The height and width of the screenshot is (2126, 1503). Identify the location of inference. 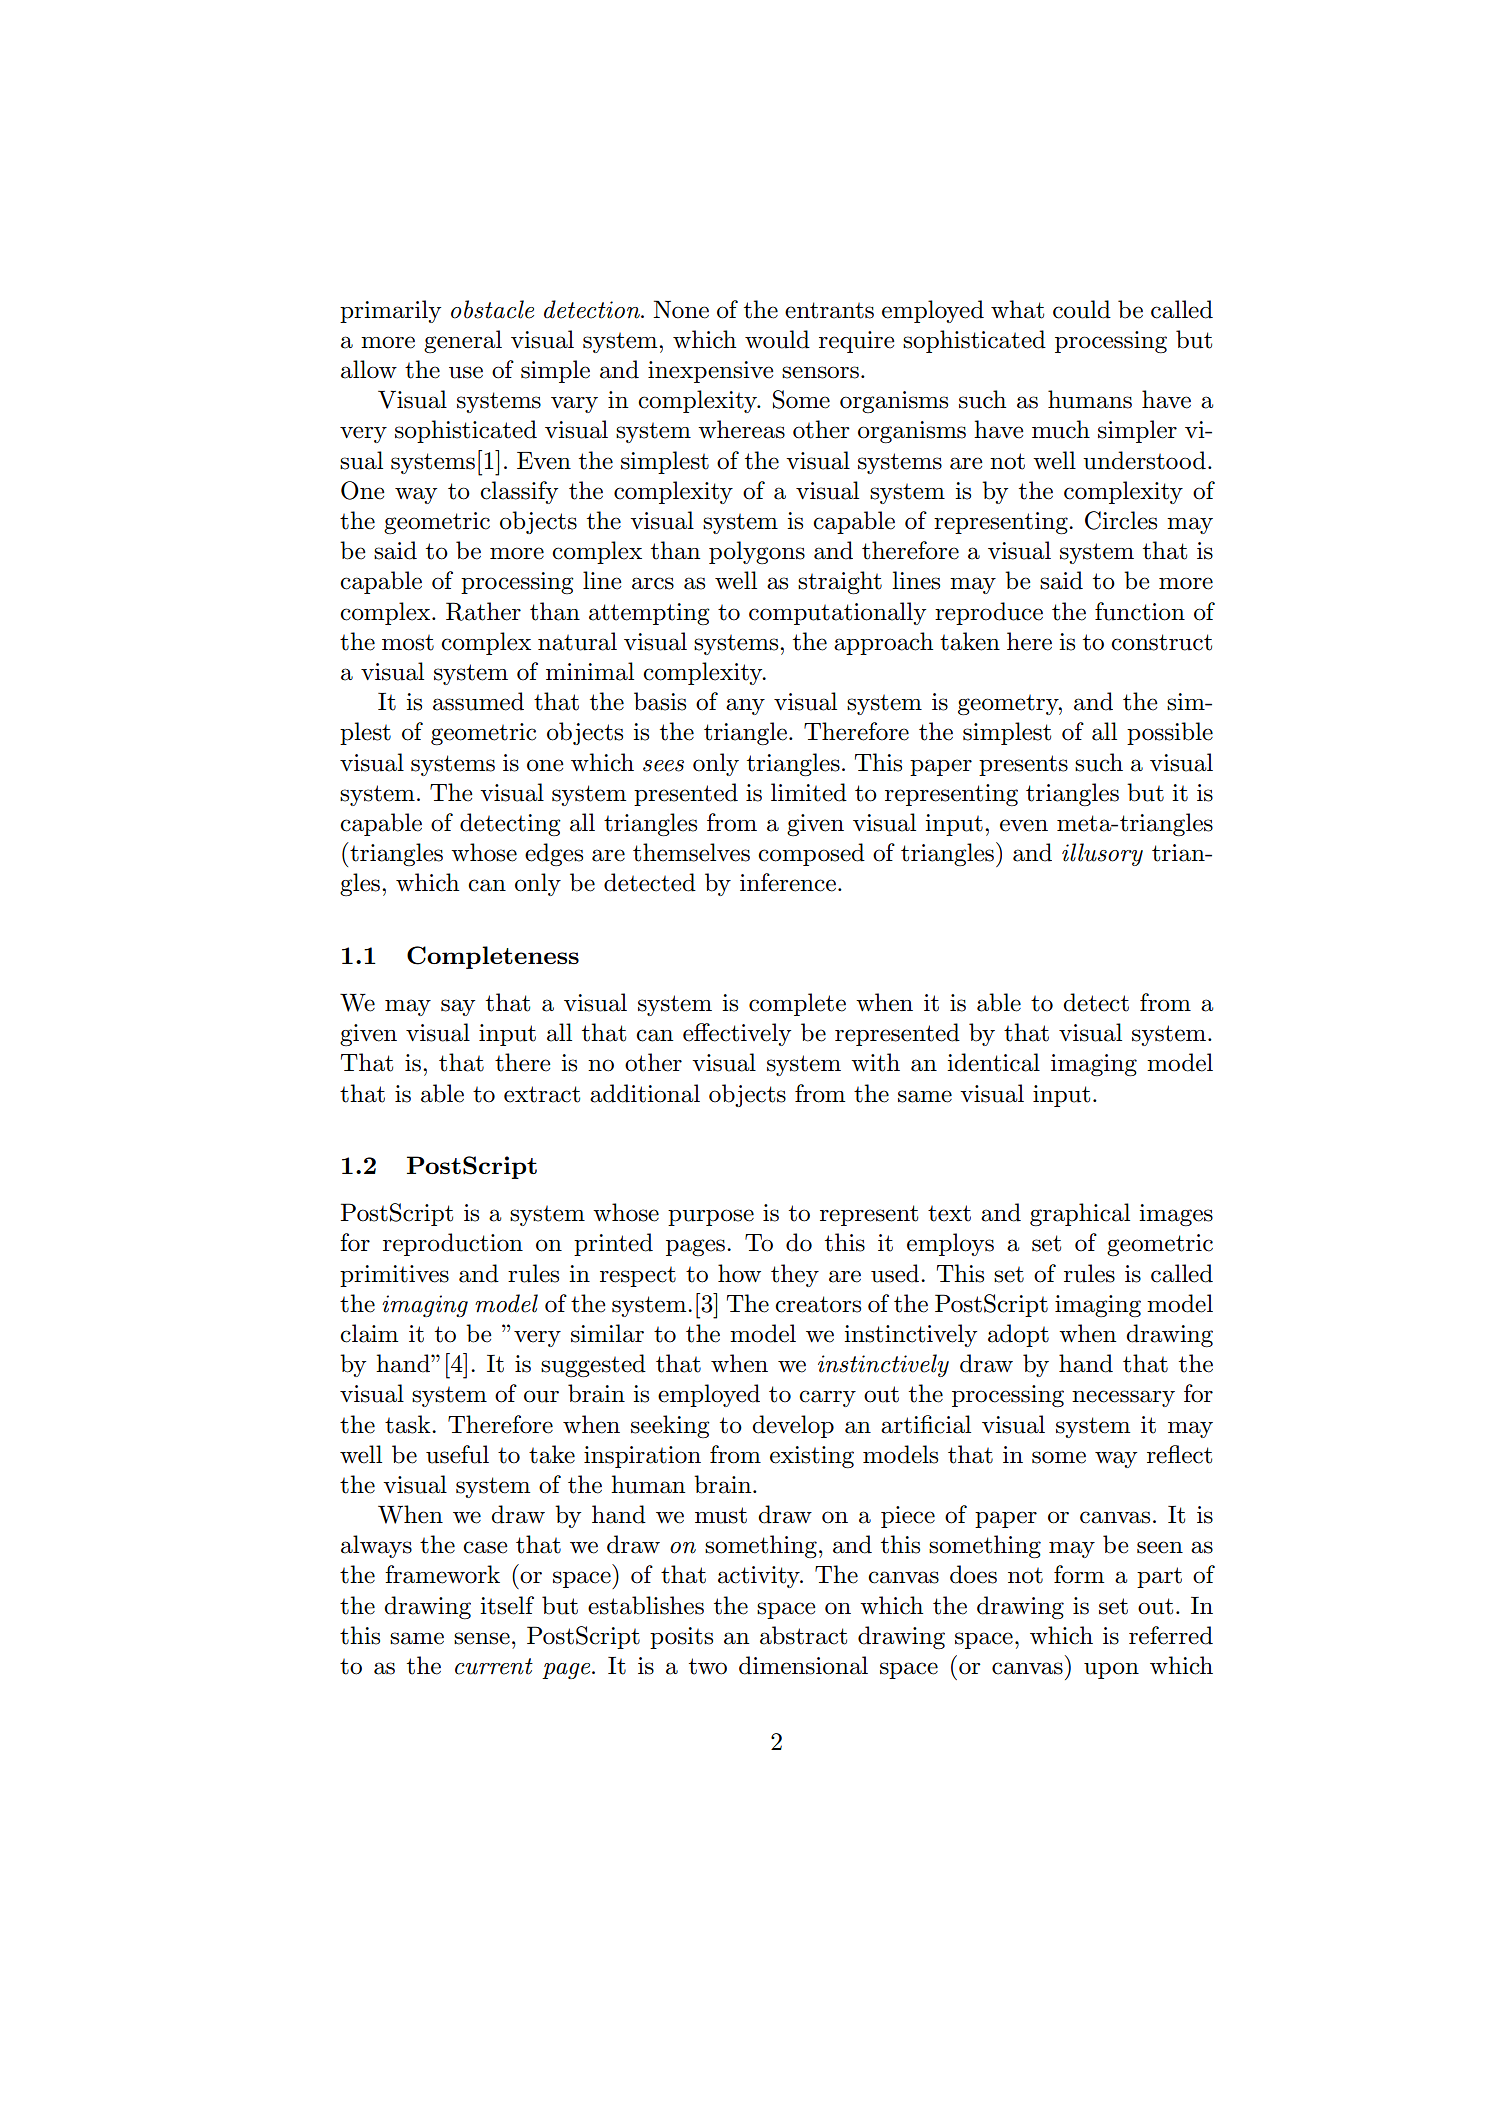
(788, 882).
